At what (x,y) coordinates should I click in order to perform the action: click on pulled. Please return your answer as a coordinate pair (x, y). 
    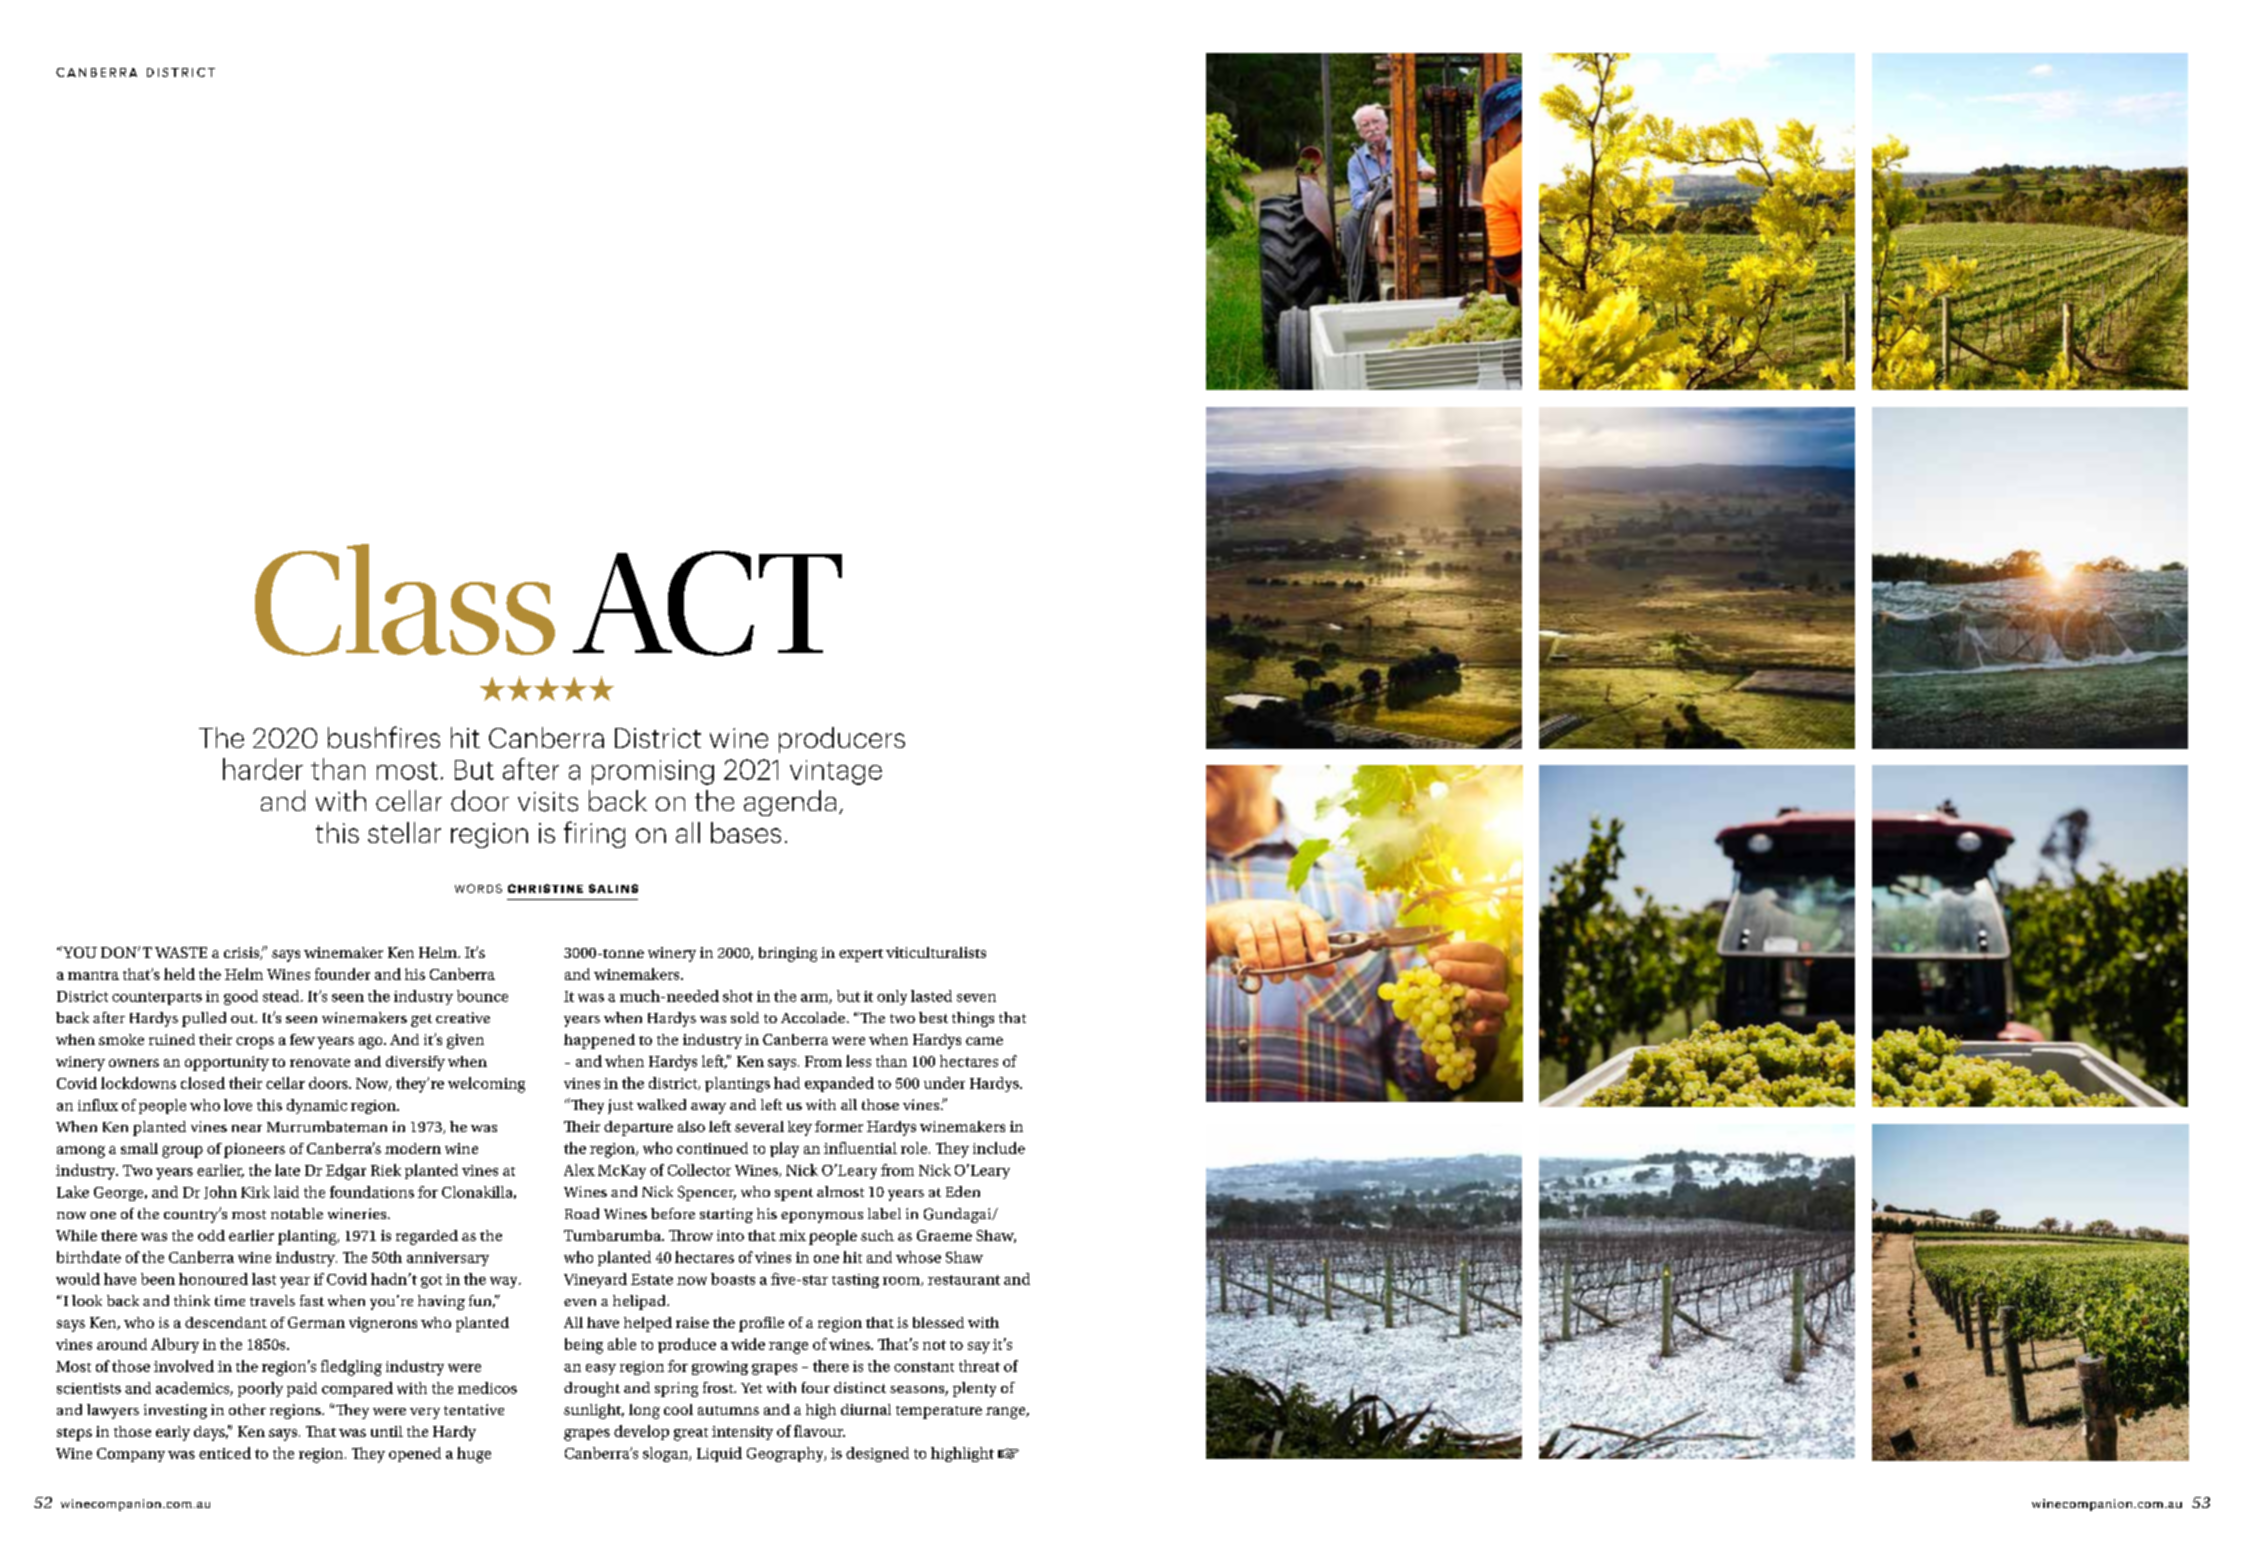
    Looking at the image, I should click on (204, 1019).
